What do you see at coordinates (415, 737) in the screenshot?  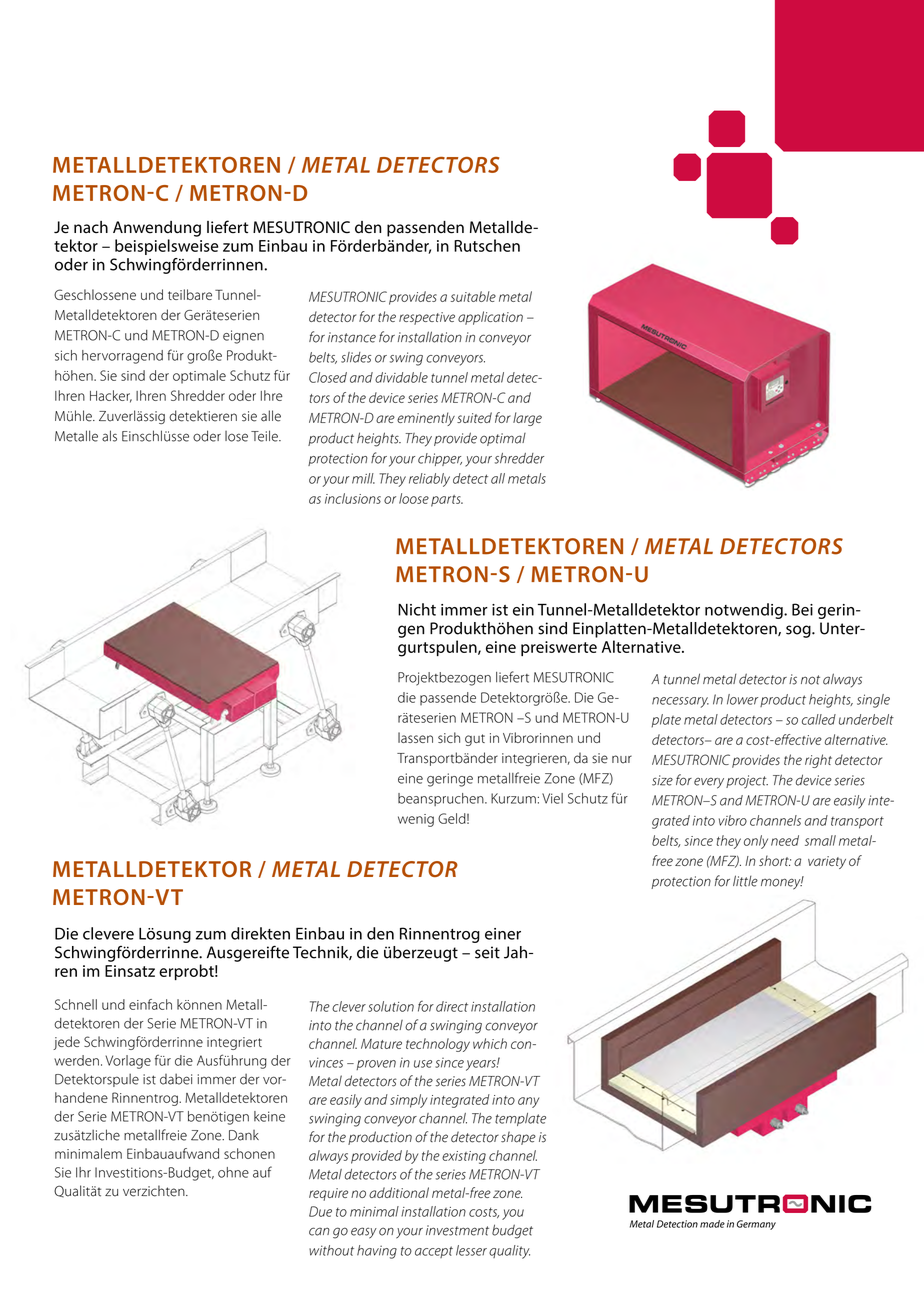 I see `lassen` at bounding box center [415, 737].
